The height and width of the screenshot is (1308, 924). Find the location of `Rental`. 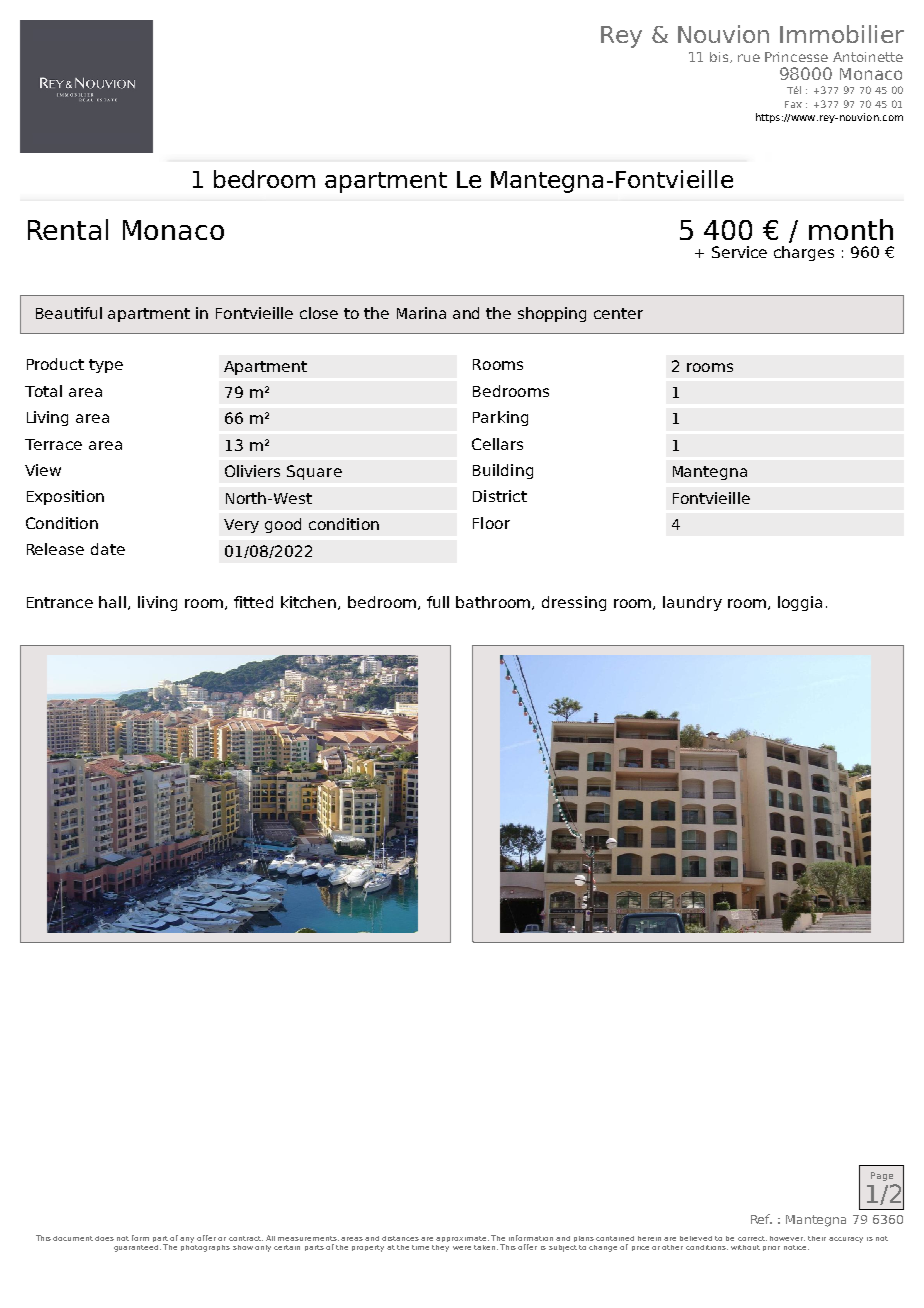

Rental is located at coordinates (68, 229).
